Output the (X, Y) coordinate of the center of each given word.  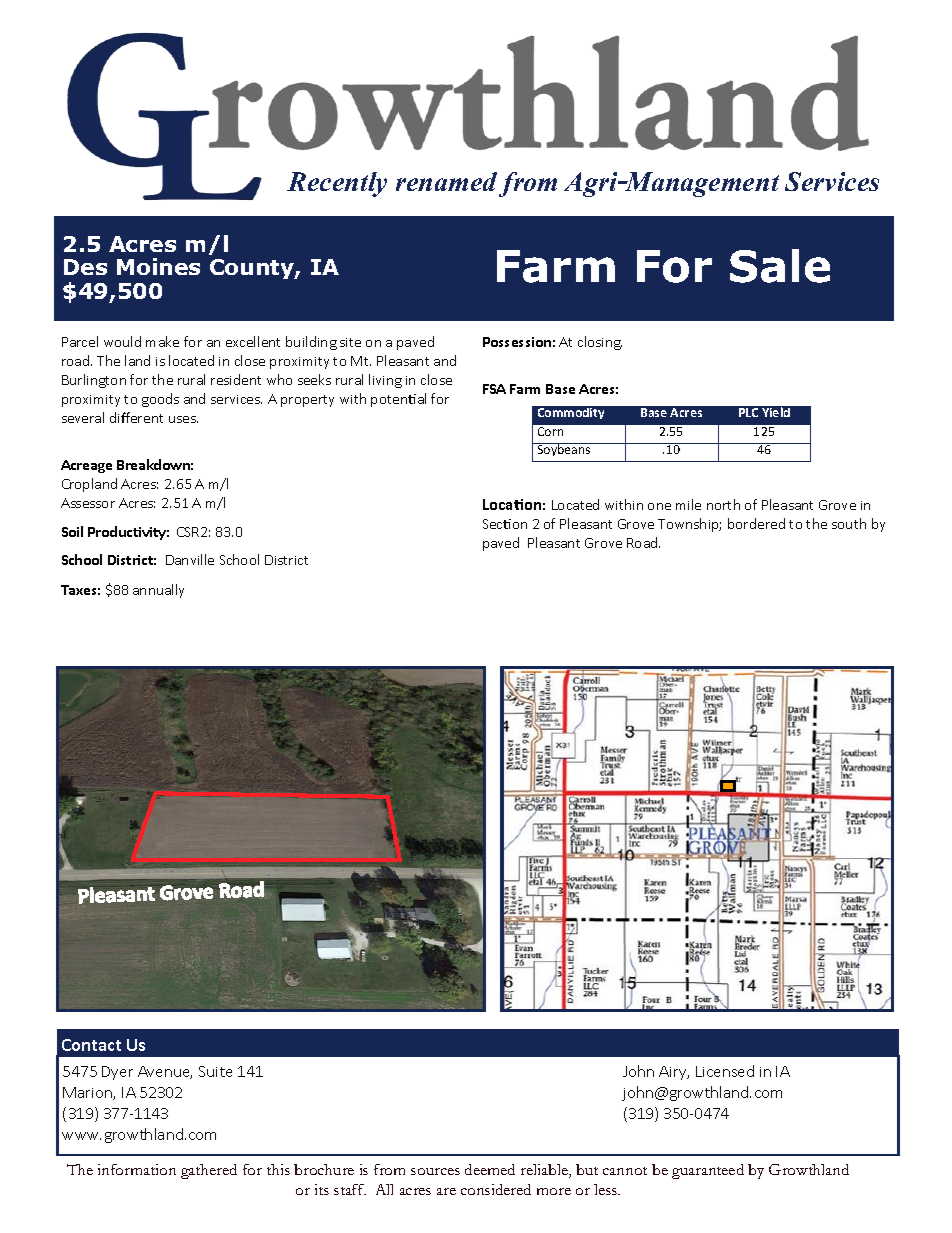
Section (505, 524)
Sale (780, 266)
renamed (446, 181)
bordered (756, 523)
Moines (158, 266)
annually (158, 591)
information (137, 1169)
